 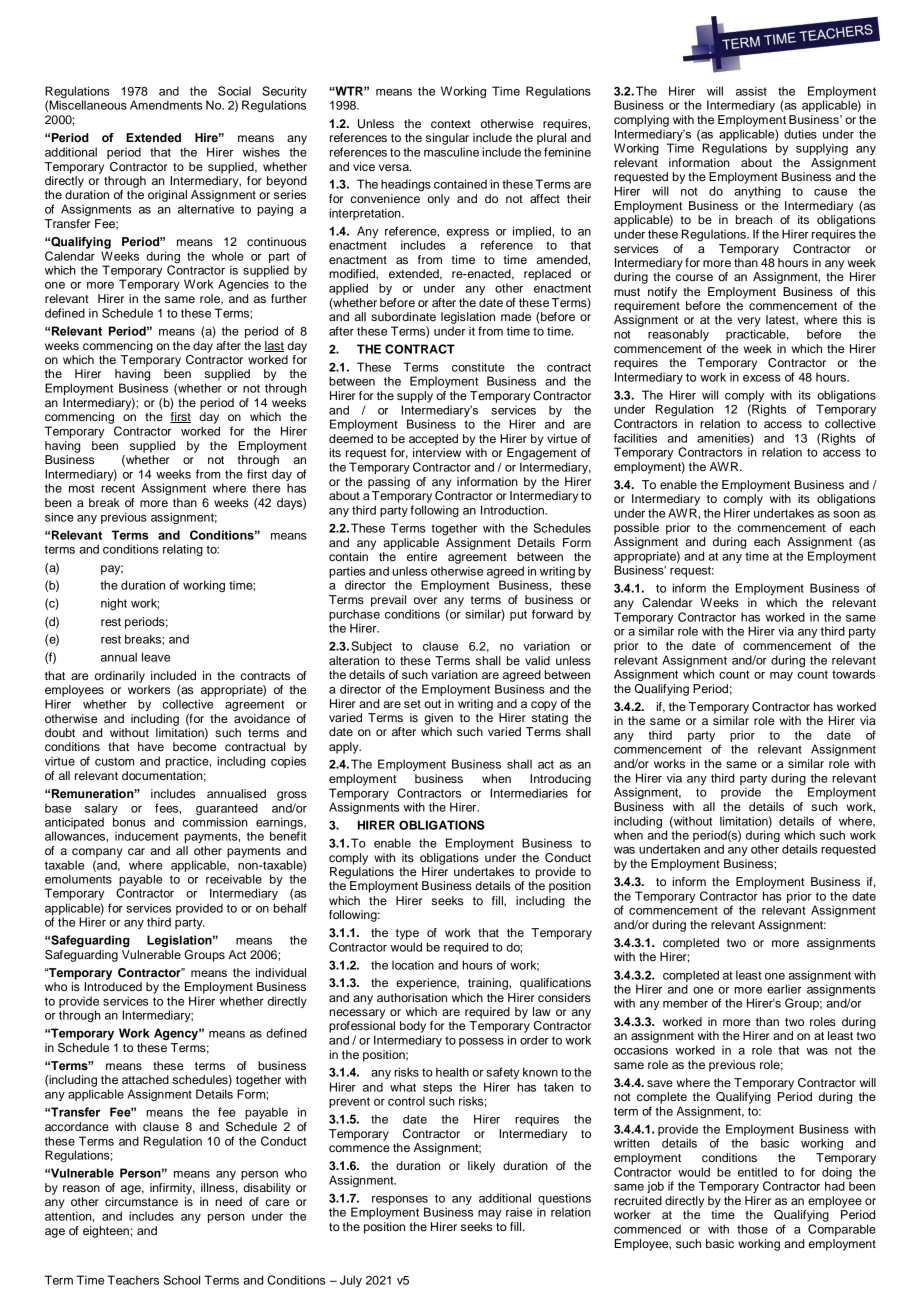 What do you see at coordinates (853, 674) in the page?
I see `towards` at bounding box center [853, 674].
